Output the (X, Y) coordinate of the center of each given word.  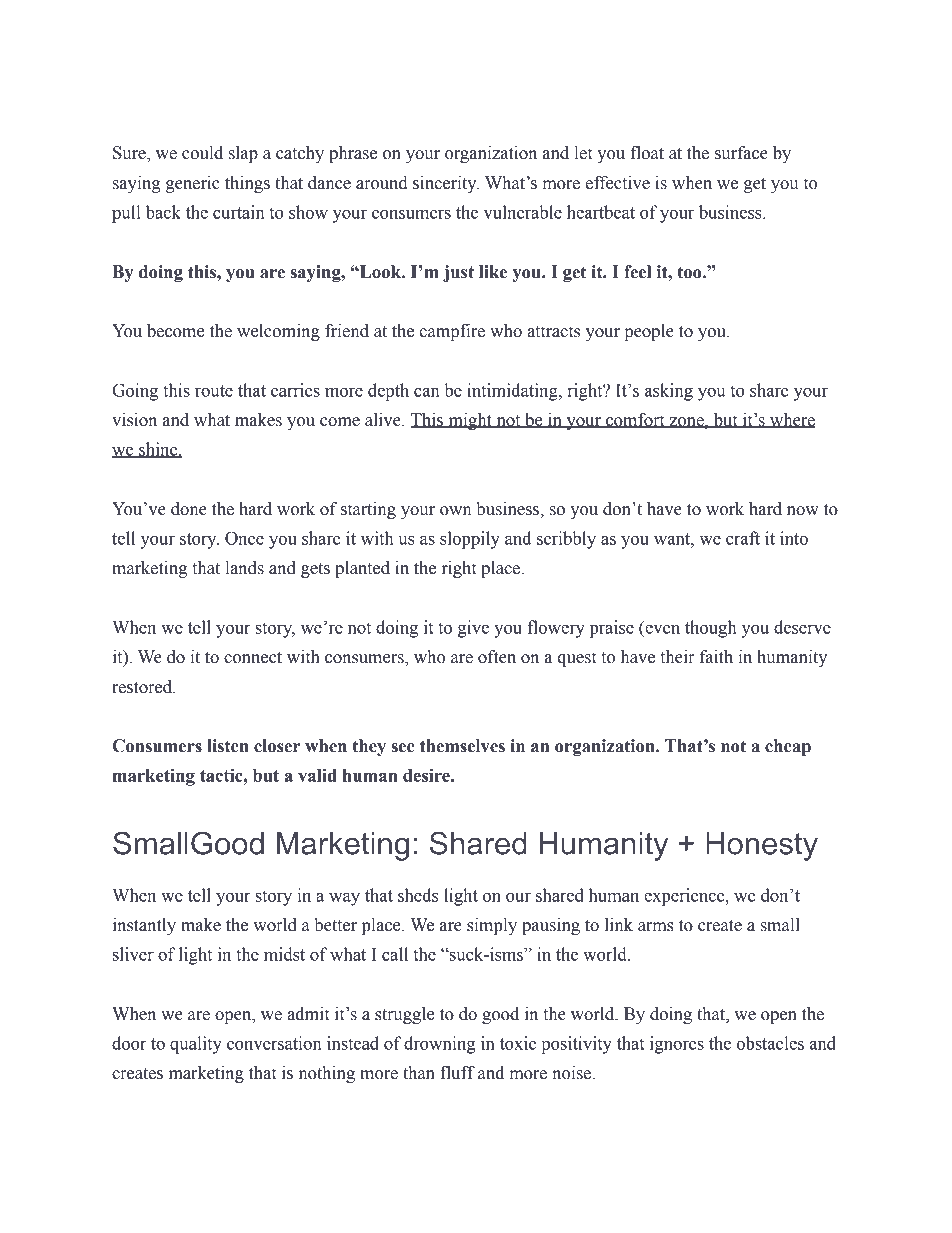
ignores (677, 1045)
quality (196, 1045)
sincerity (446, 184)
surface (741, 153)
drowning (439, 1045)
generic (193, 184)
